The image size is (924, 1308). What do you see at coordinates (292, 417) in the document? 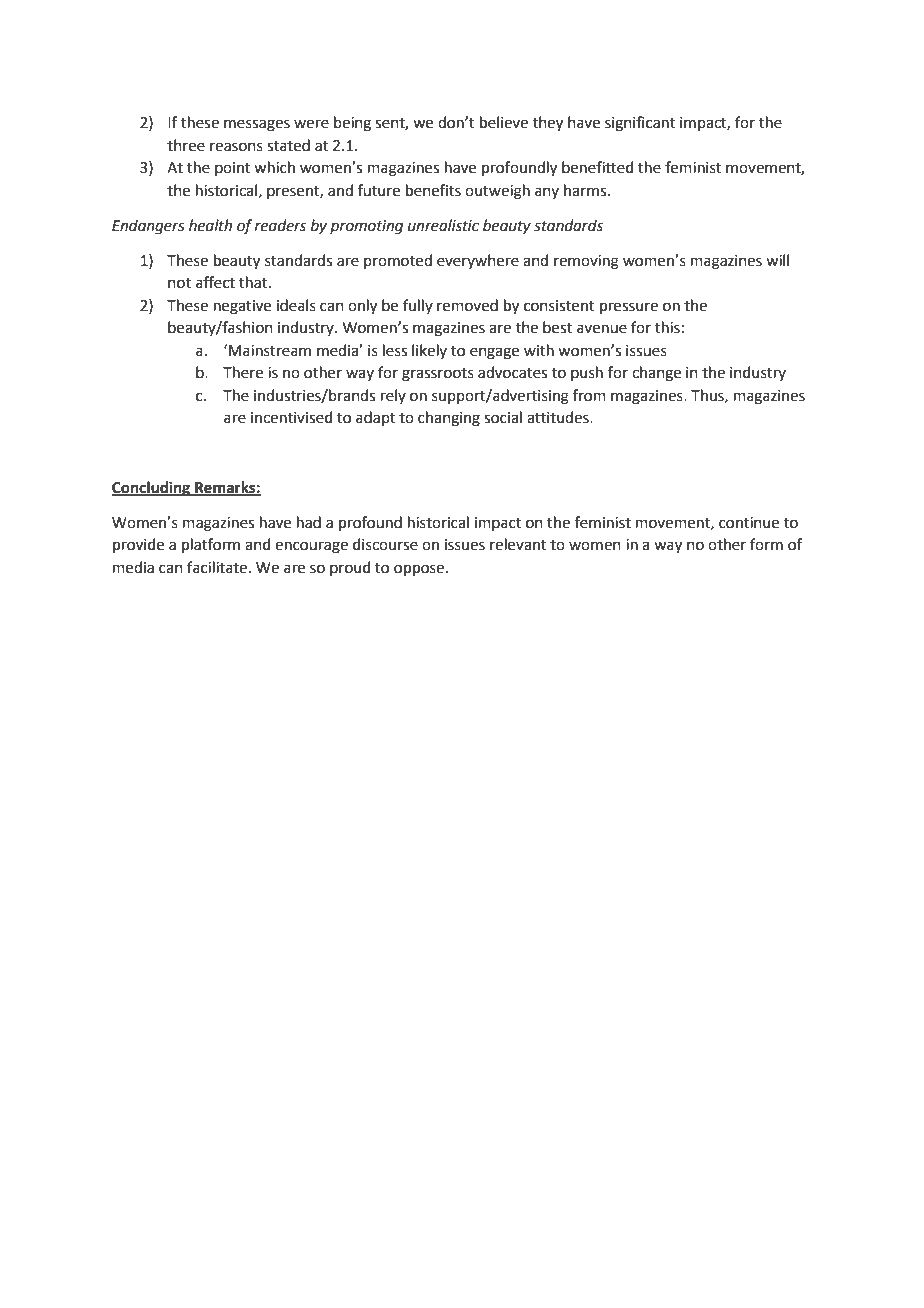
I see `incentivised` at bounding box center [292, 417].
